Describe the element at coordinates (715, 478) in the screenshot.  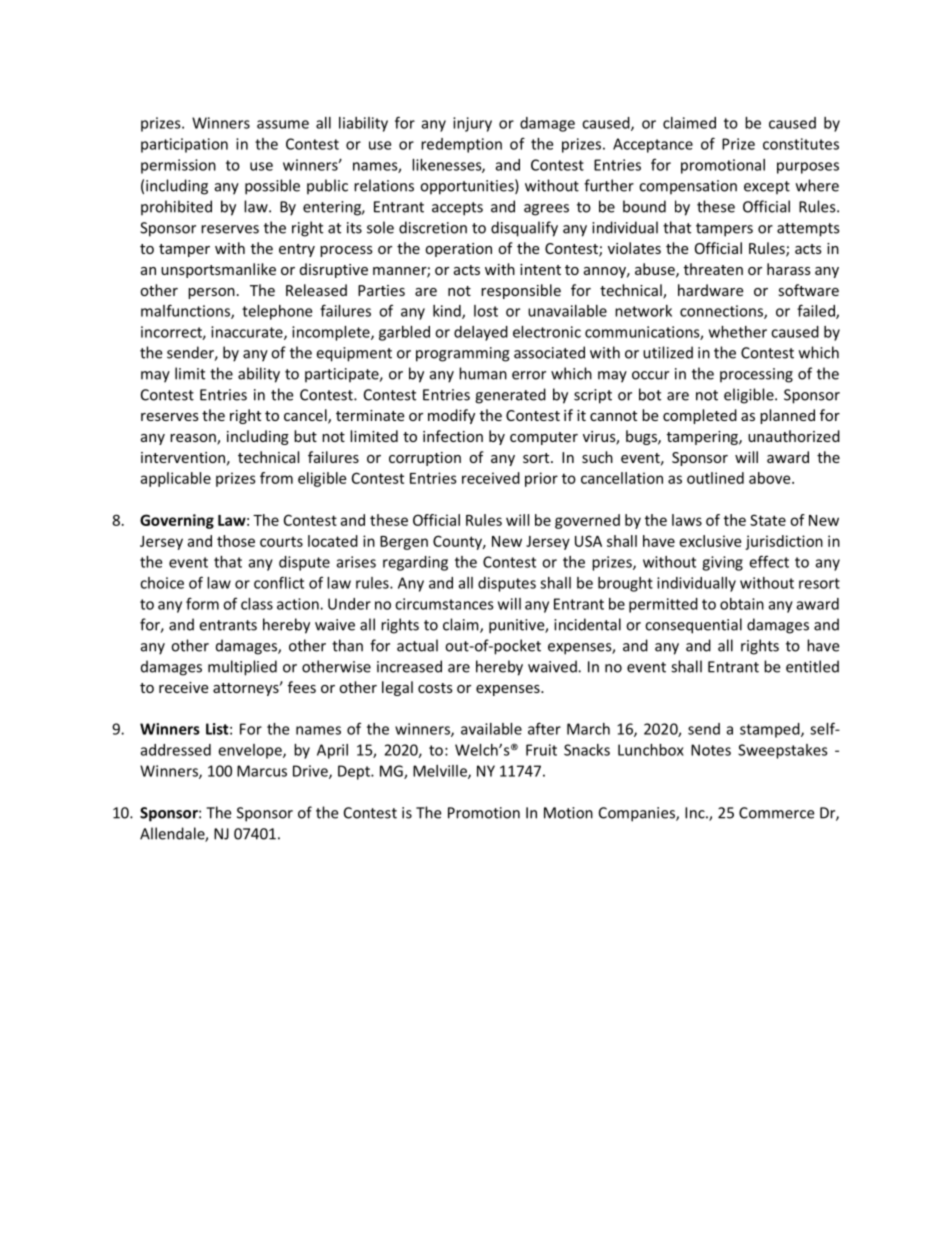
I see `outlined` at that location.
